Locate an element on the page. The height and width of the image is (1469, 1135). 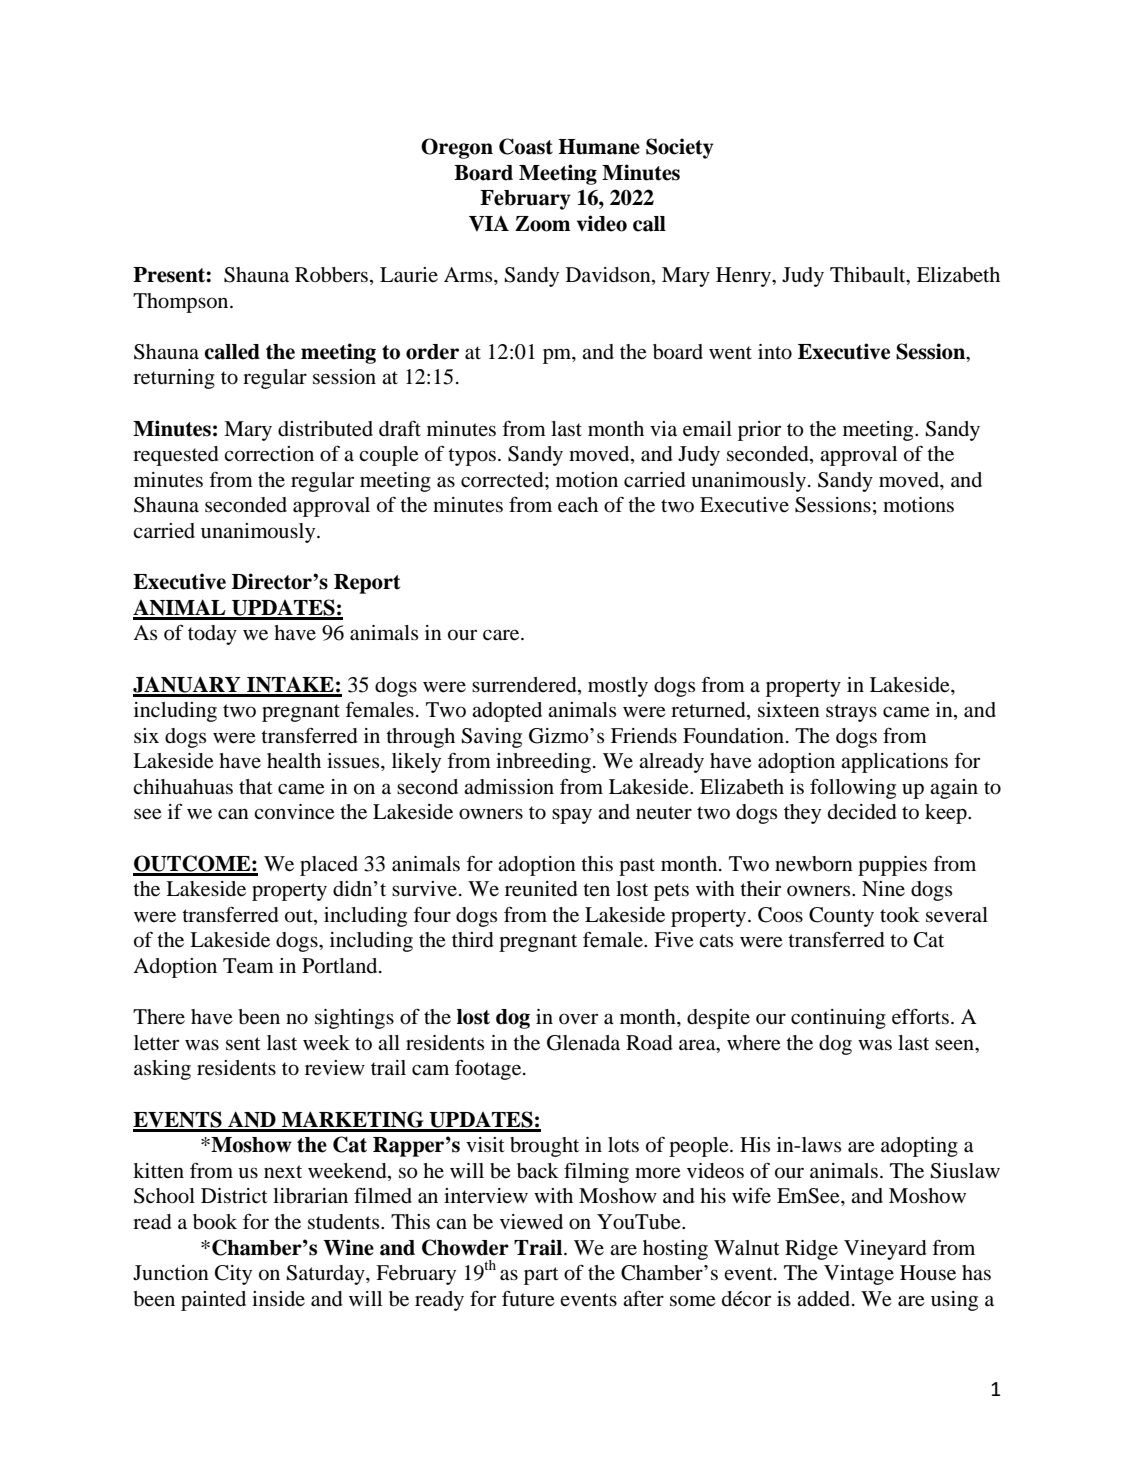
over is located at coordinates (578, 1019).
